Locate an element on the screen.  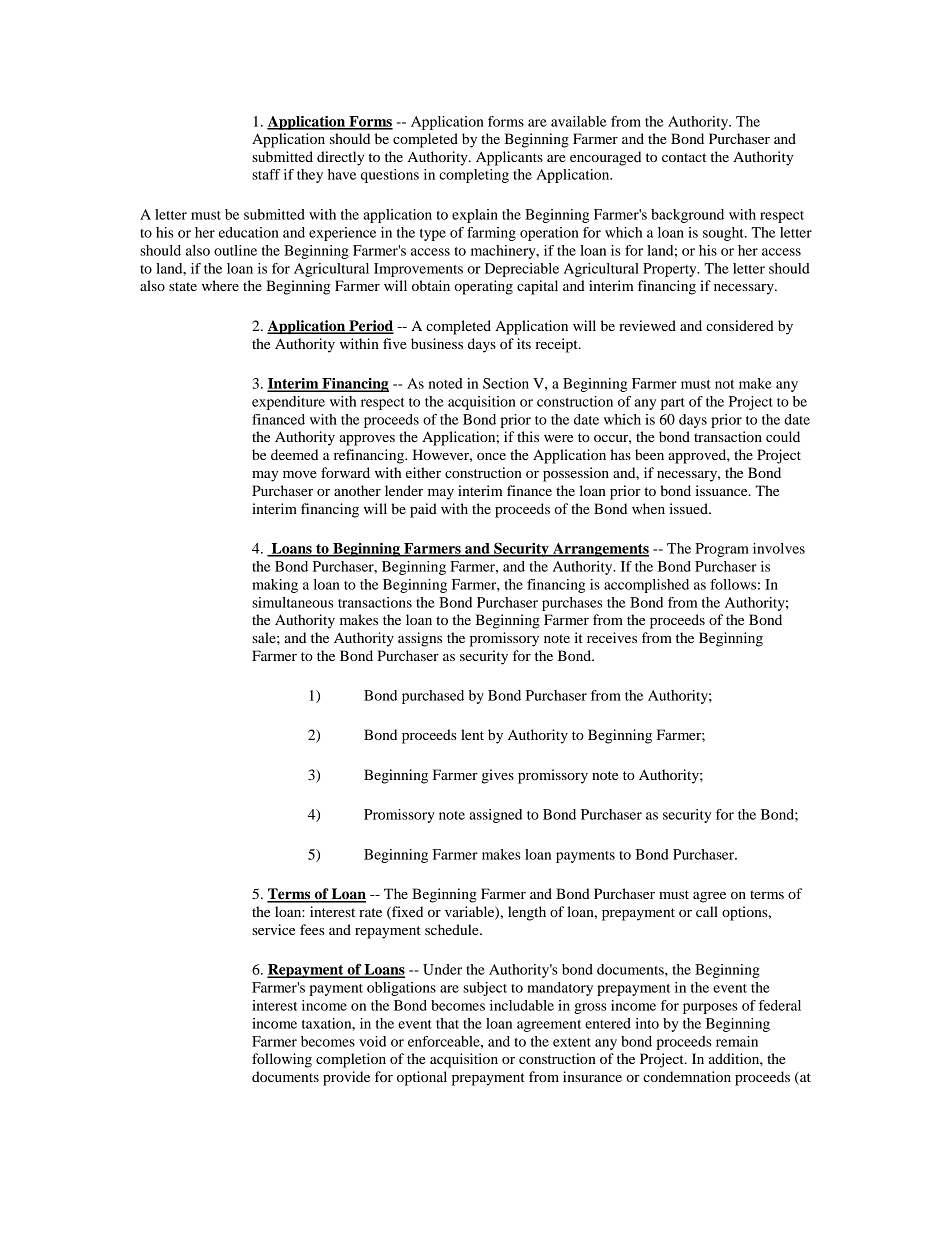
assigns is located at coordinates (420, 639).
